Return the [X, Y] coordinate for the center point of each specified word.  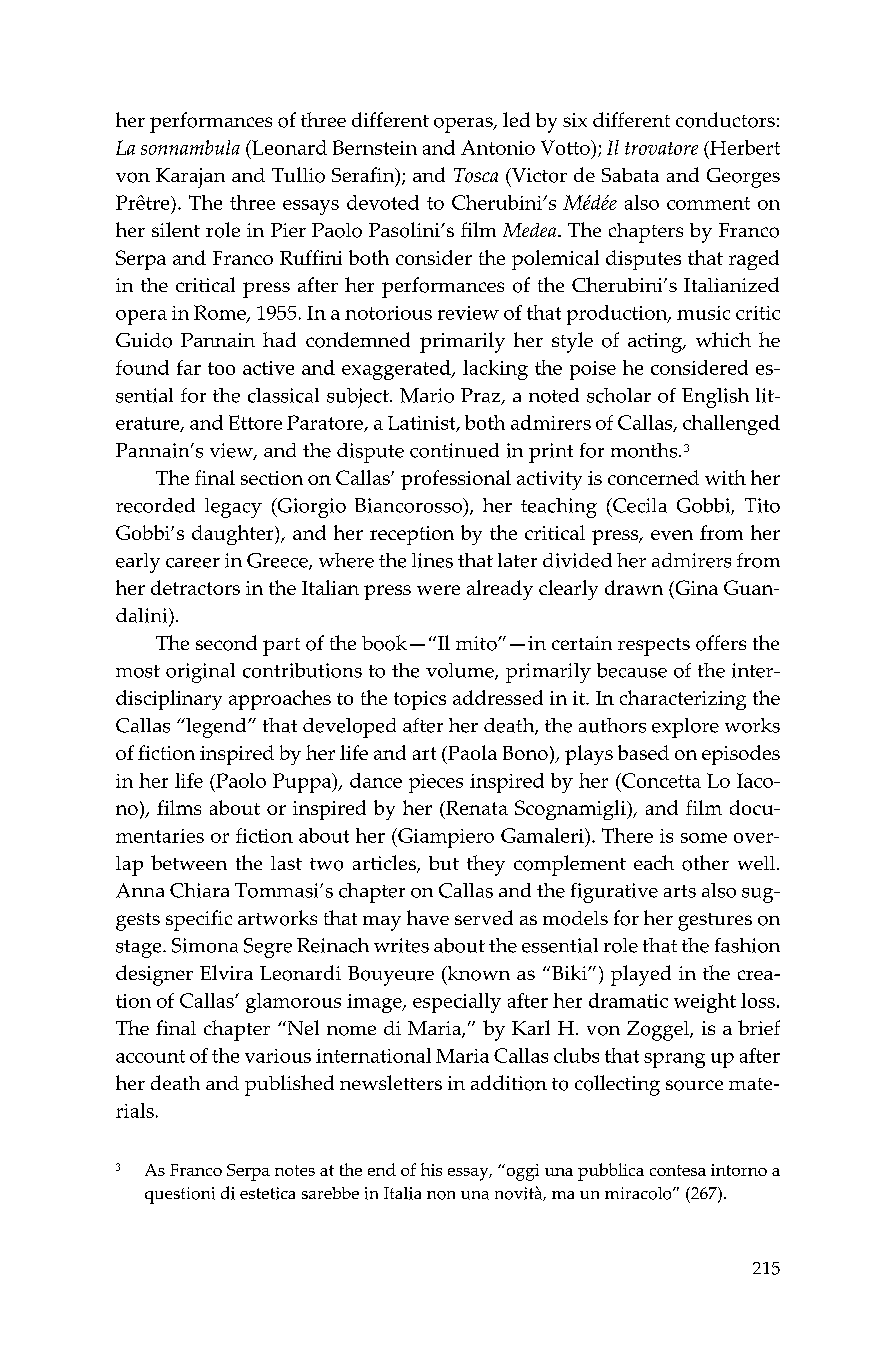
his [431, 1169]
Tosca [476, 175]
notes [295, 1170]
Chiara [199, 890]
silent [176, 229]
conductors [725, 120]
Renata [476, 808]
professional [456, 480]
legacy [233, 508]
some [704, 838]
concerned [653, 477]
